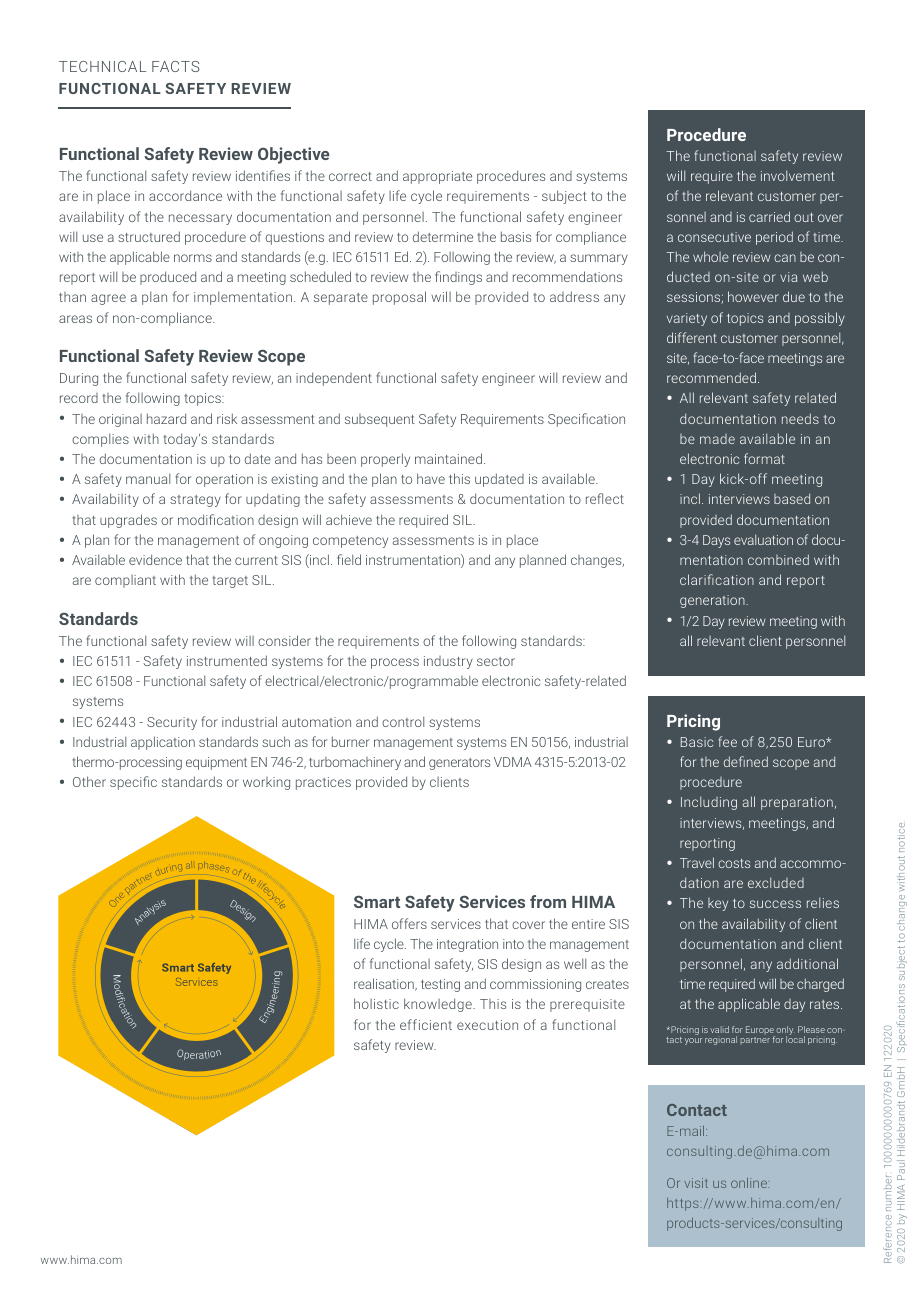  Describe the element at coordinates (711, 377) in the image. I see `recommended` at that location.
